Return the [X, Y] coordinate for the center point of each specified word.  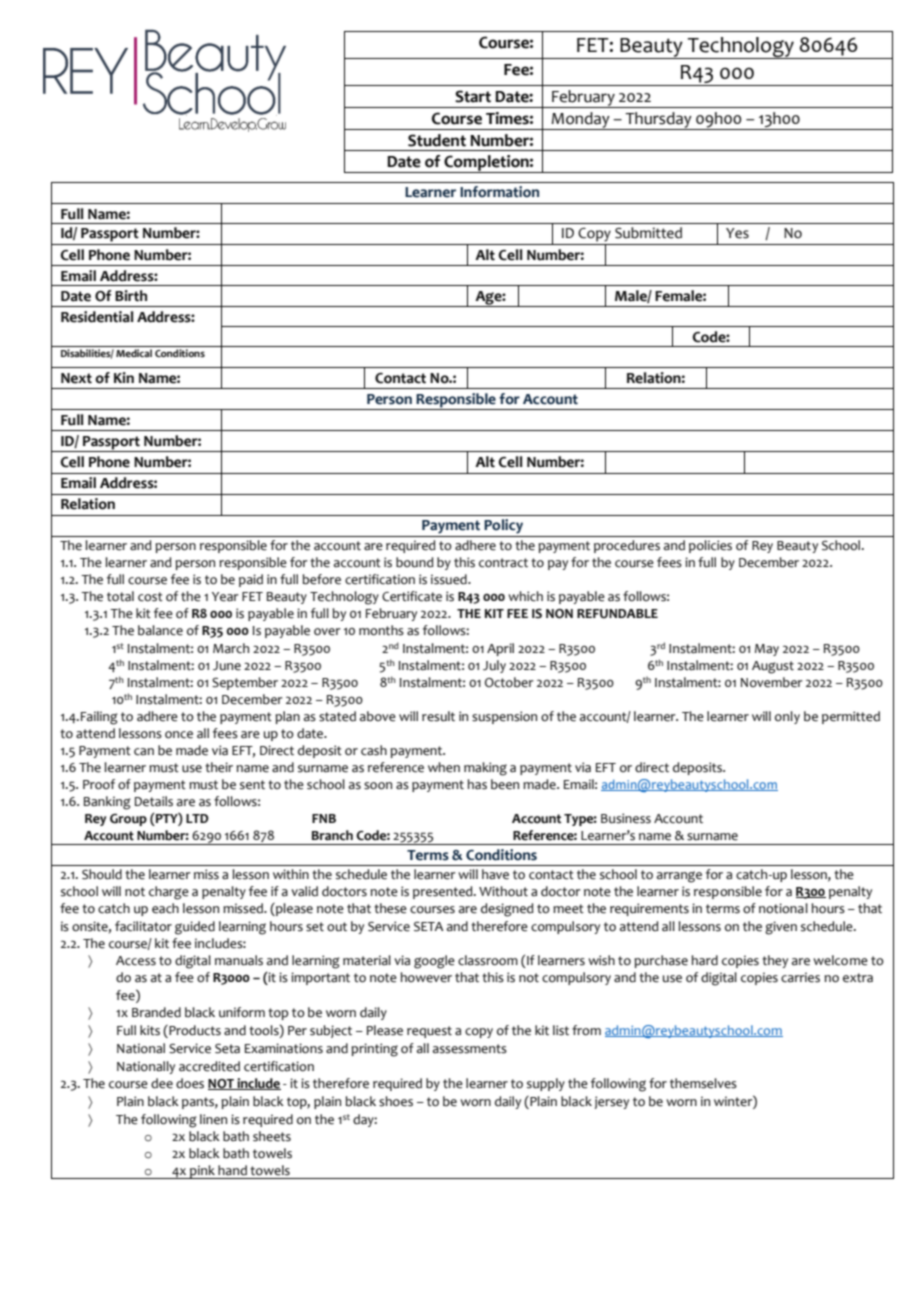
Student [437, 140]
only [787, 717]
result [438, 716]
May [767, 650]
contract [503, 563]
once [179, 735]
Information [499, 192]
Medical [134, 353]
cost [150, 597]
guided [195, 928]
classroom [488, 960]
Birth [131, 296]
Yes [737, 233]
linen [213, 1119]
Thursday [658, 121]
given [781, 928]
